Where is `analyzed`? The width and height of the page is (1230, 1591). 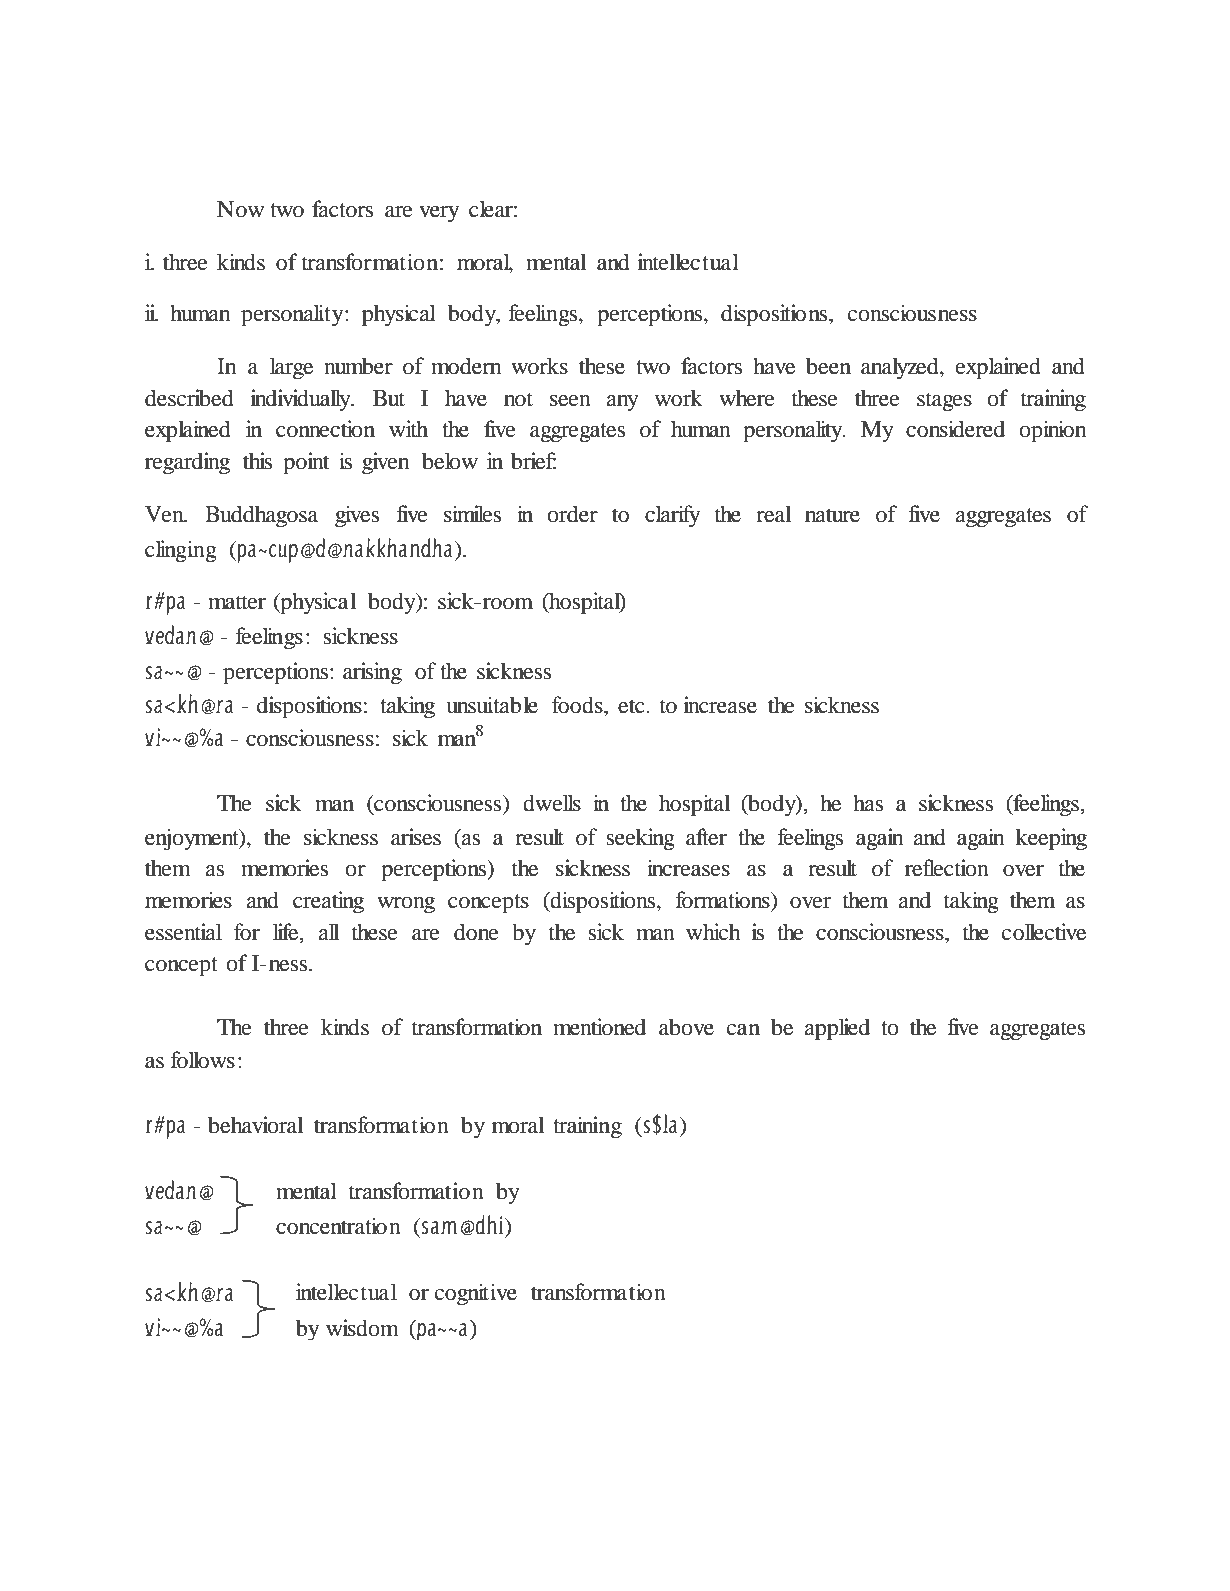
analyzed is located at coordinates (901, 368).
